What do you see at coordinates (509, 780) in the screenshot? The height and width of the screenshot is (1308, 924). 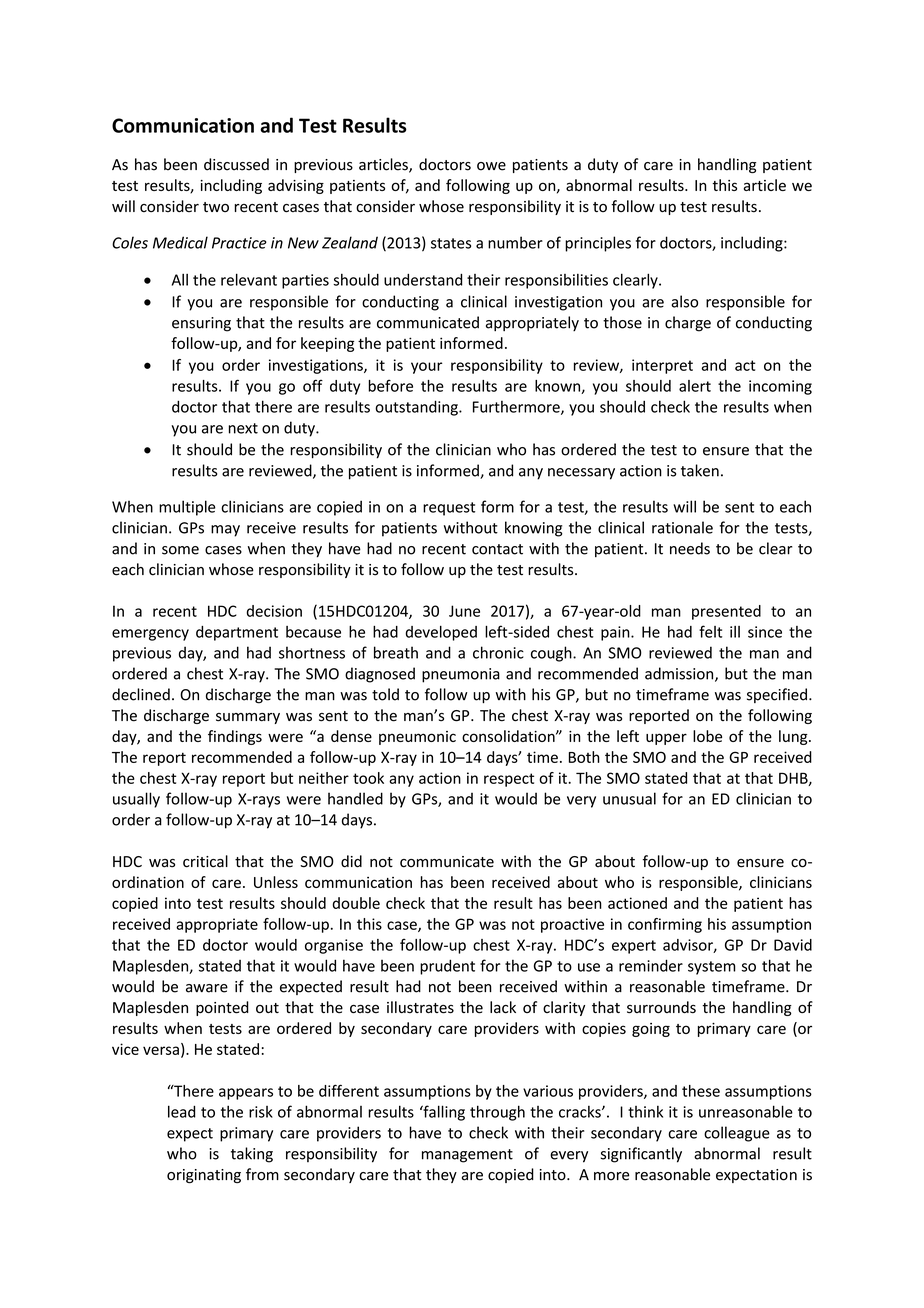 I see `respect` at bounding box center [509, 780].
